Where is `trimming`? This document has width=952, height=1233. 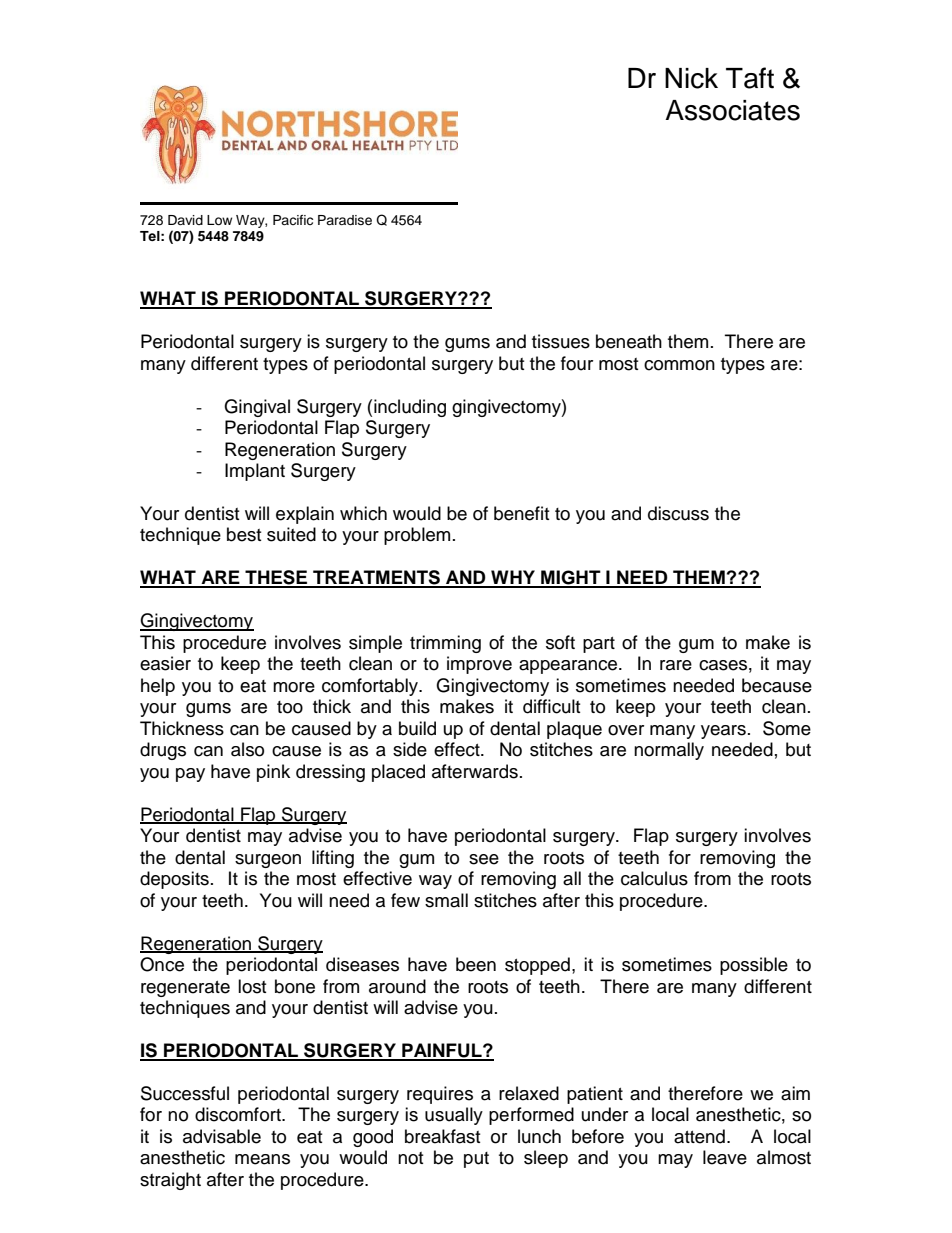 trimming is located at coordinates (445, 644).
